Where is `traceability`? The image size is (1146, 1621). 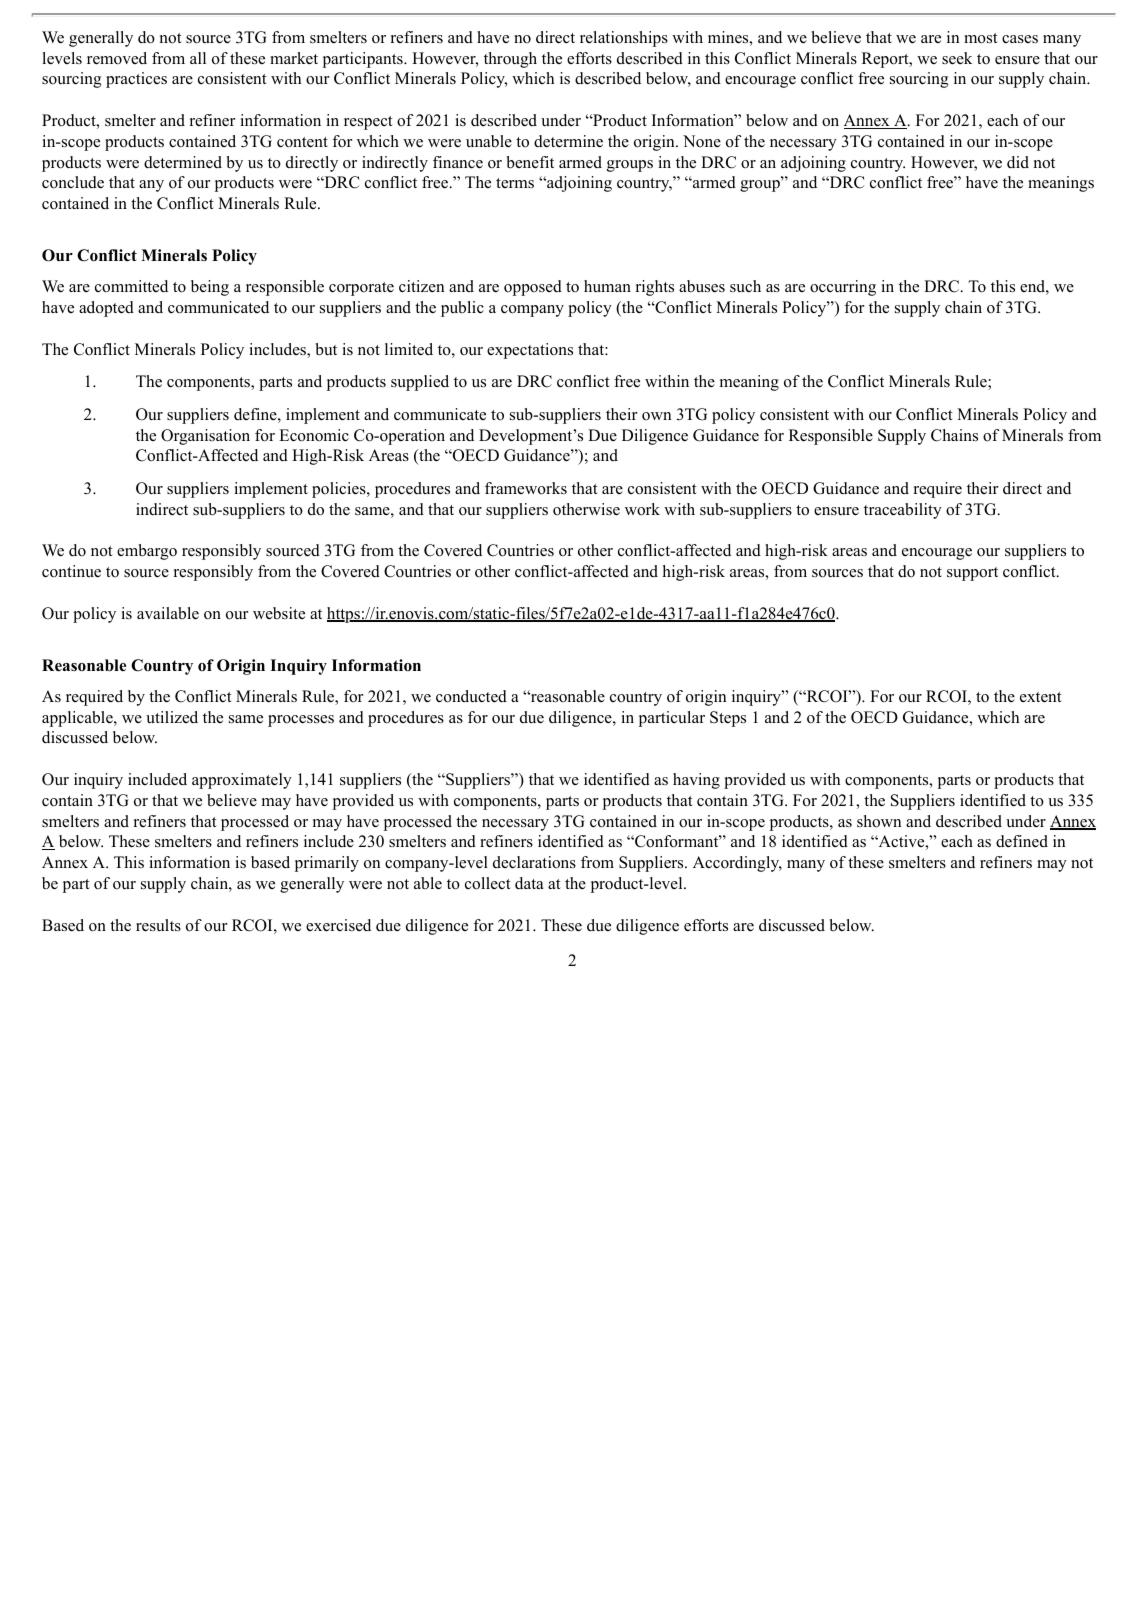
traceability is located at coordinates (903, 511).
